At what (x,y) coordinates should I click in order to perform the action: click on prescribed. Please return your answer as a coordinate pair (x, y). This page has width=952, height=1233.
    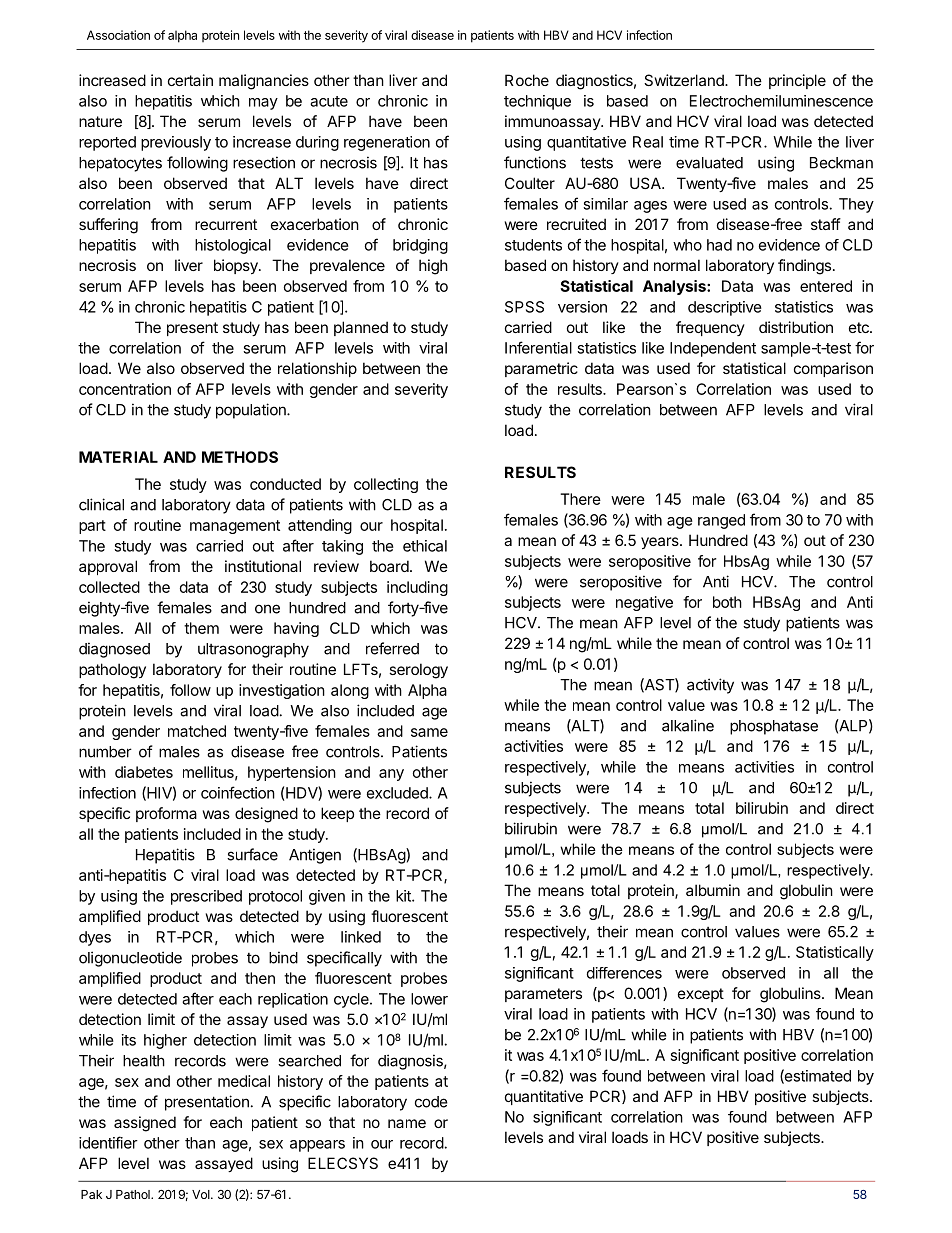
    Looking at the image, I should click on (206, 897).
